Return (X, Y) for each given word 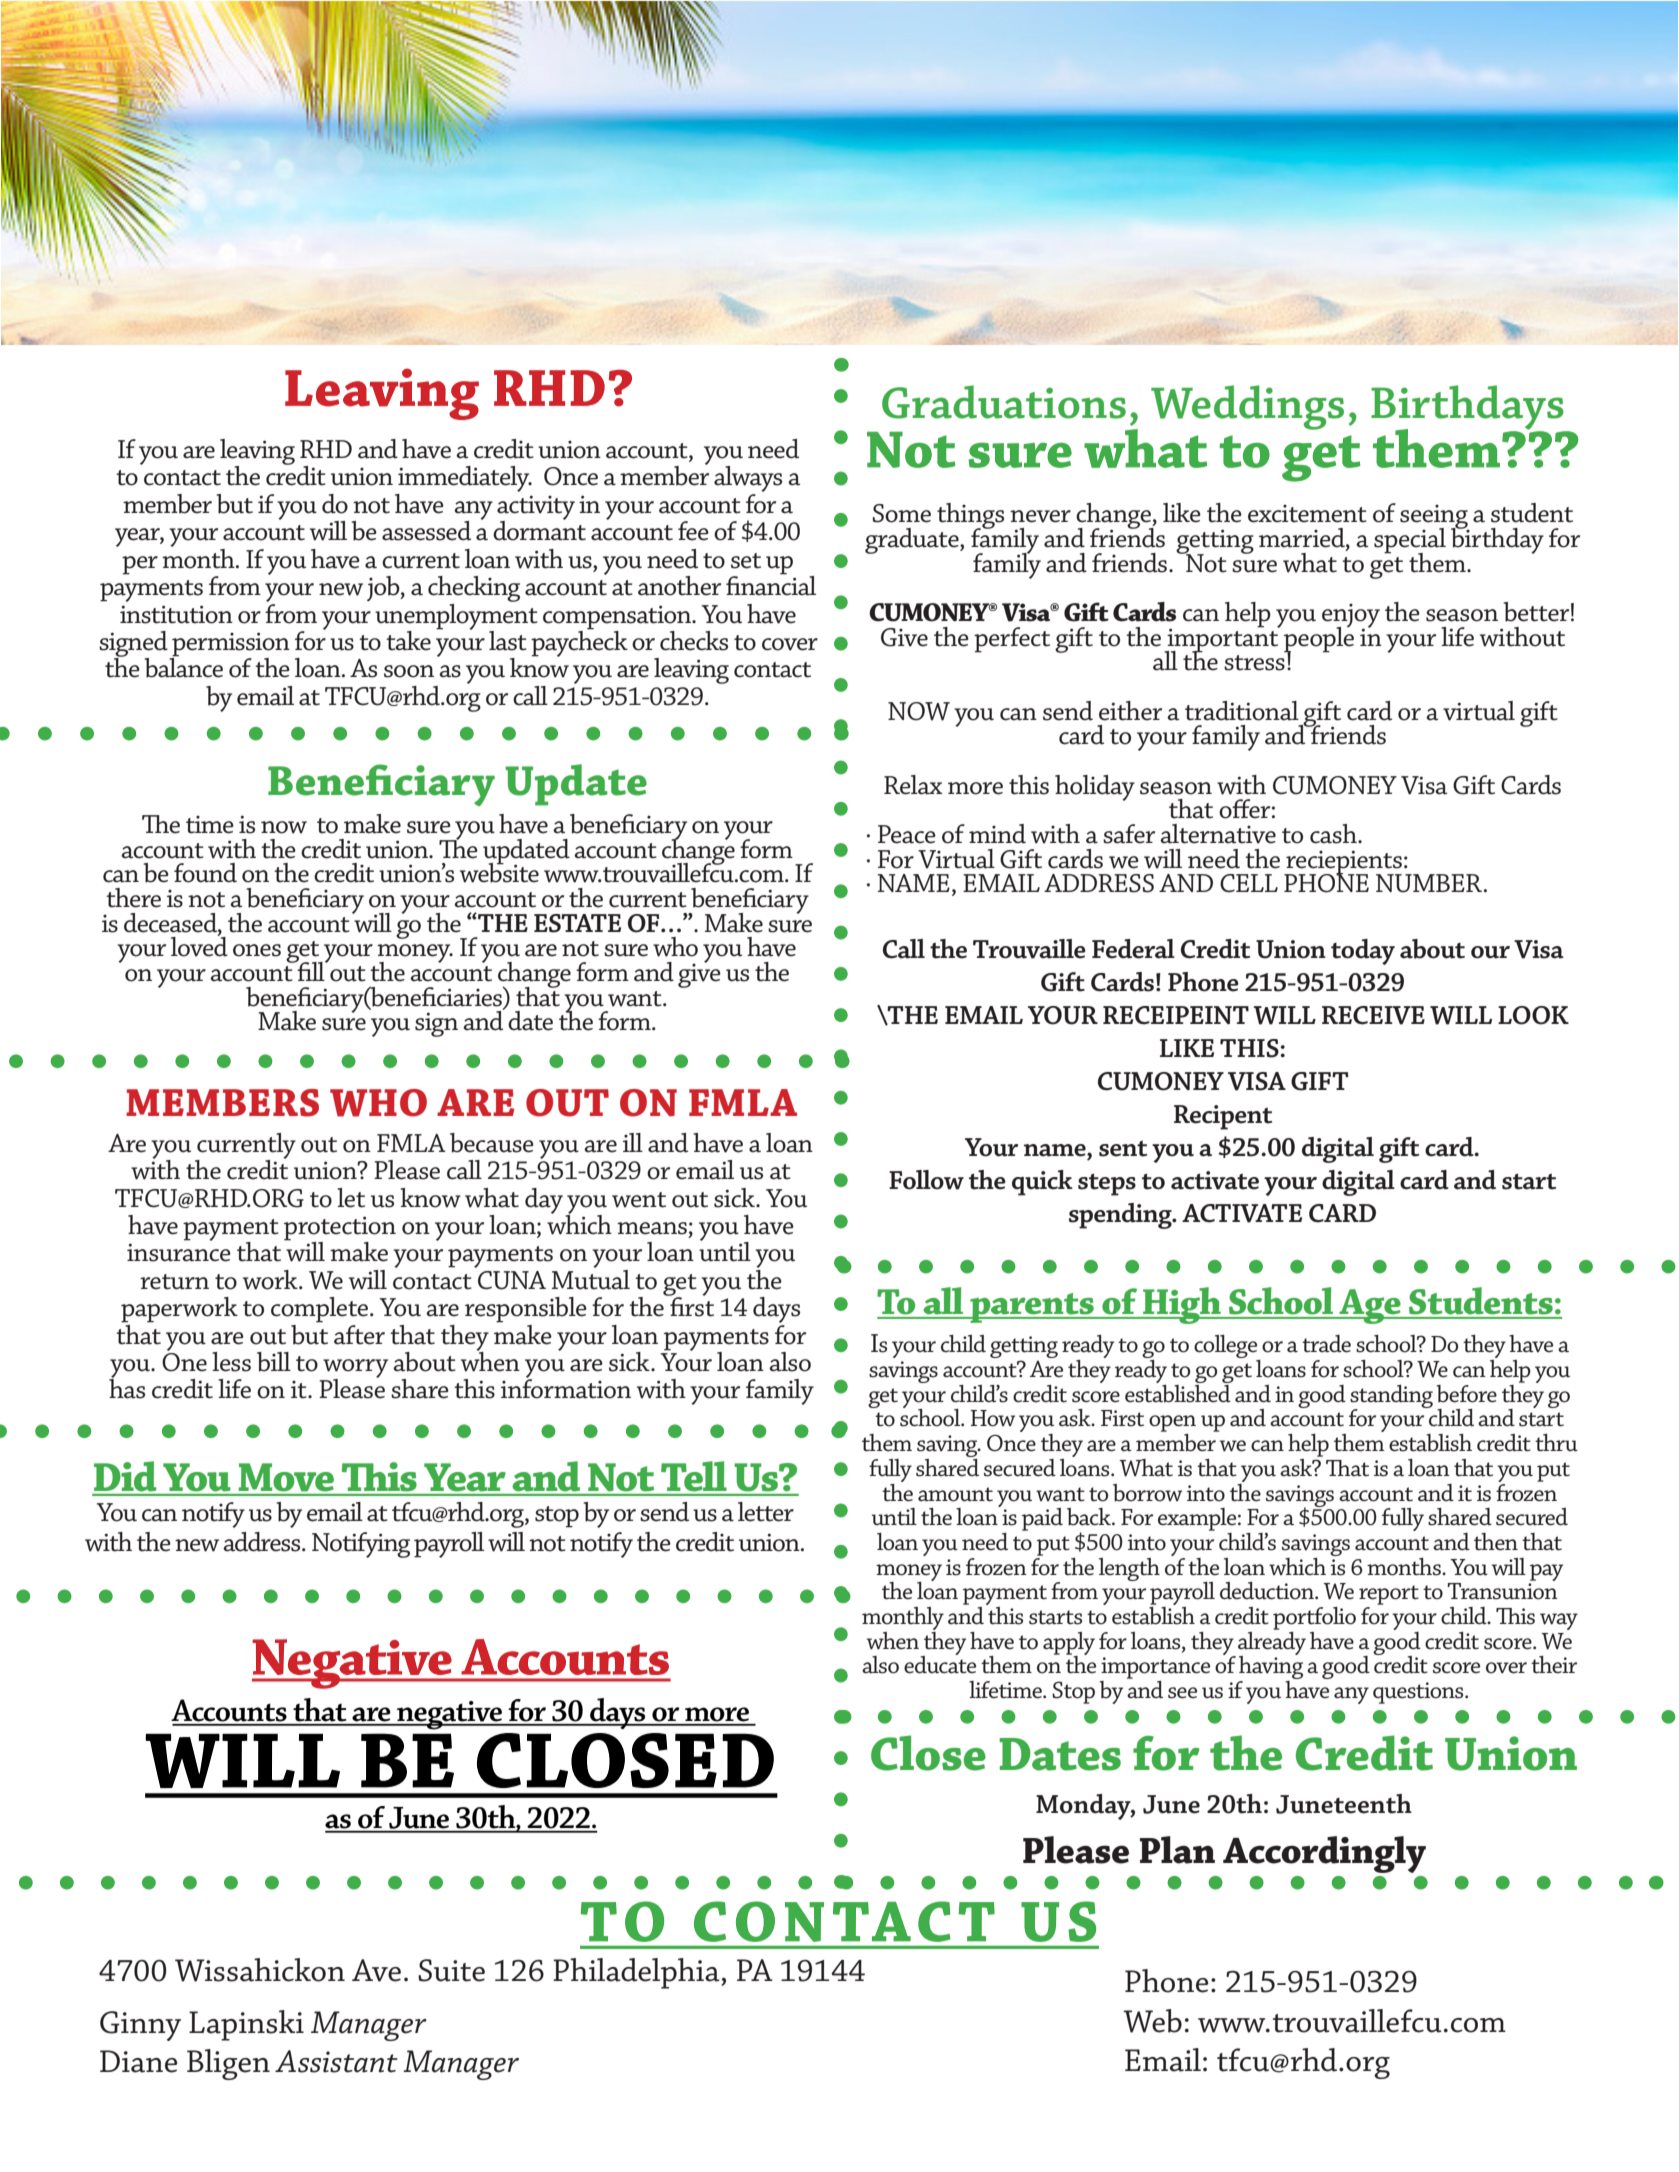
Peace (907, 834)
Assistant (336, 2061)
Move (286, 1477)
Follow (926, 1180)
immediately (464, 480)
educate (940, 1664)
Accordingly (1324, 1854)
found (205, 873)
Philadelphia (637, 1973)
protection (340, 1229)
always (748, 480)
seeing (1435, 518)
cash (1334, 834)
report (1389, 1595)
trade (1326, 1344)
